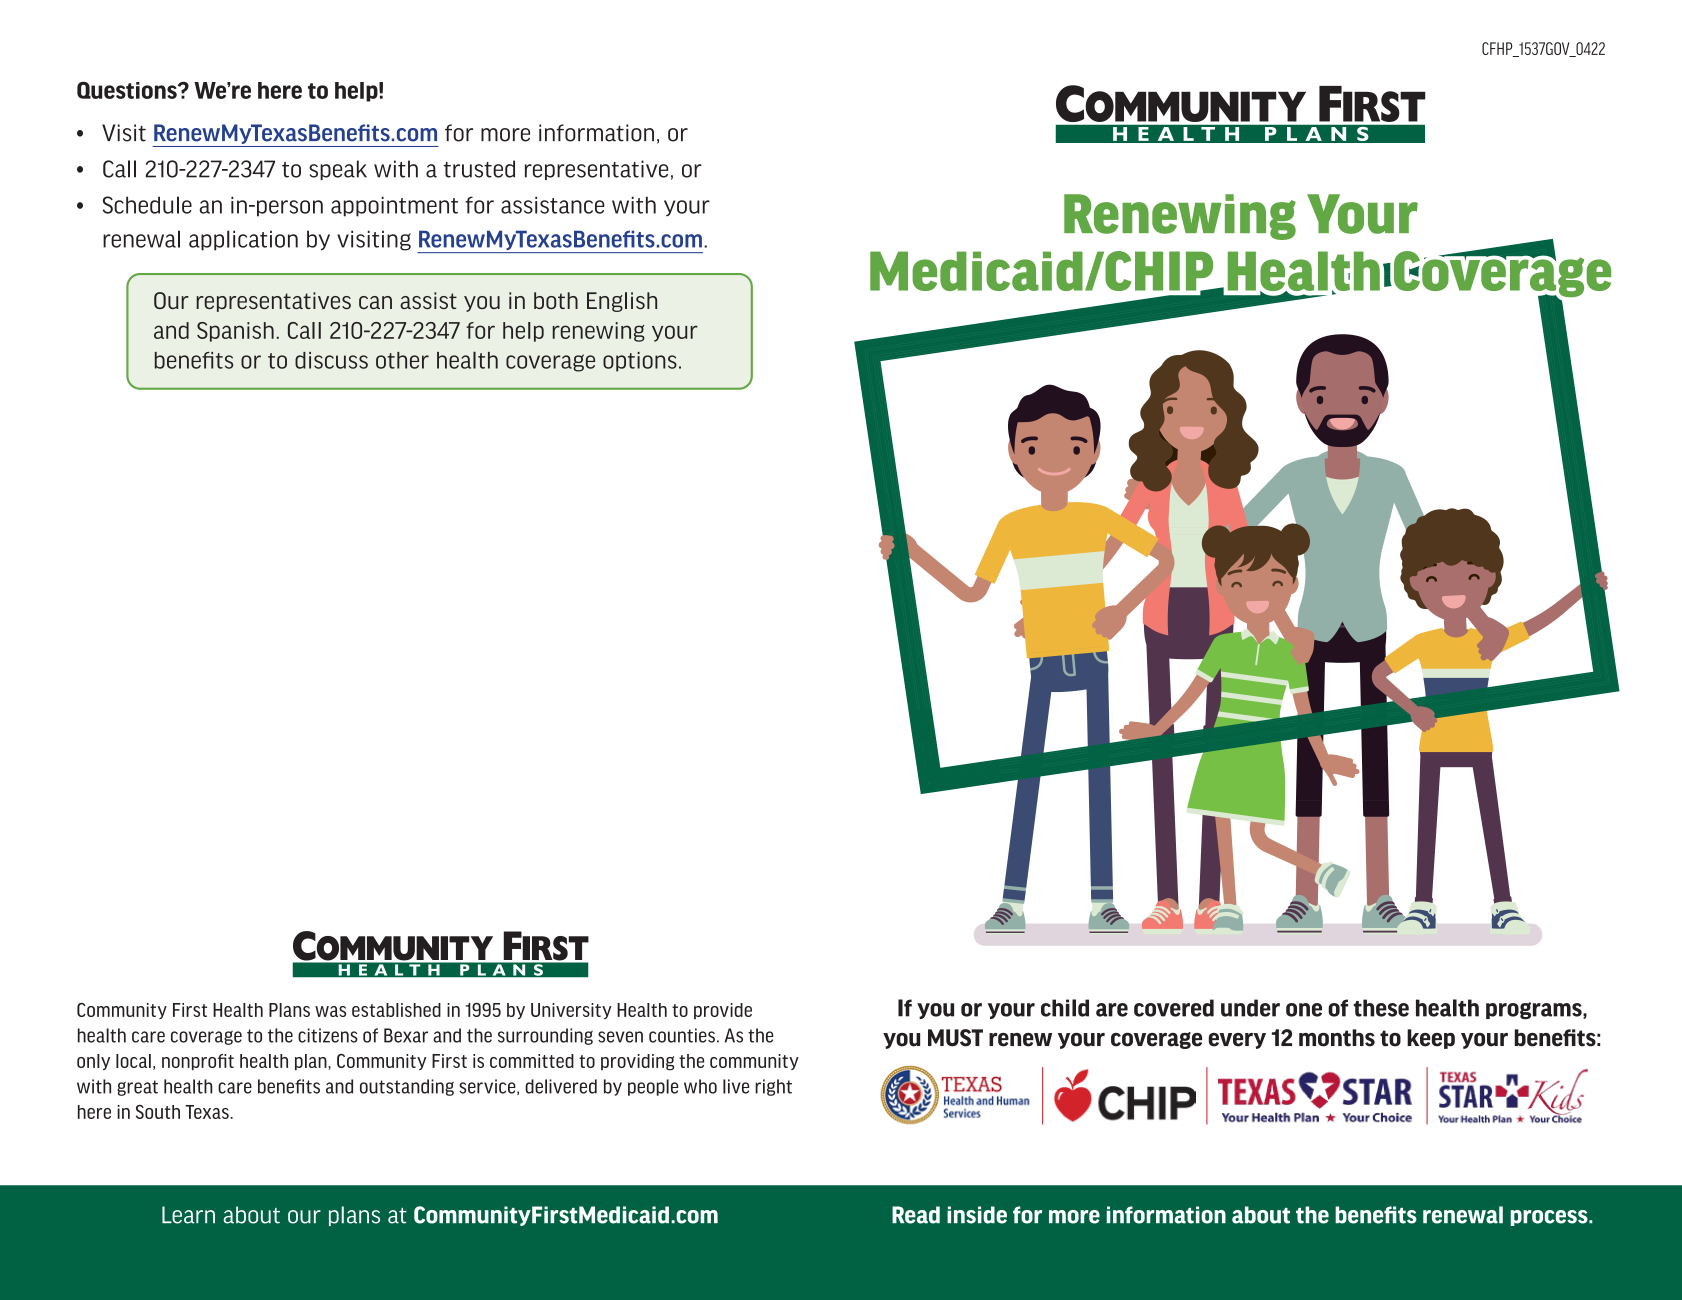 Image resolution: width=1682 pixels, height=1300 pixels. I want to click on these, so click(1381, 1008).
